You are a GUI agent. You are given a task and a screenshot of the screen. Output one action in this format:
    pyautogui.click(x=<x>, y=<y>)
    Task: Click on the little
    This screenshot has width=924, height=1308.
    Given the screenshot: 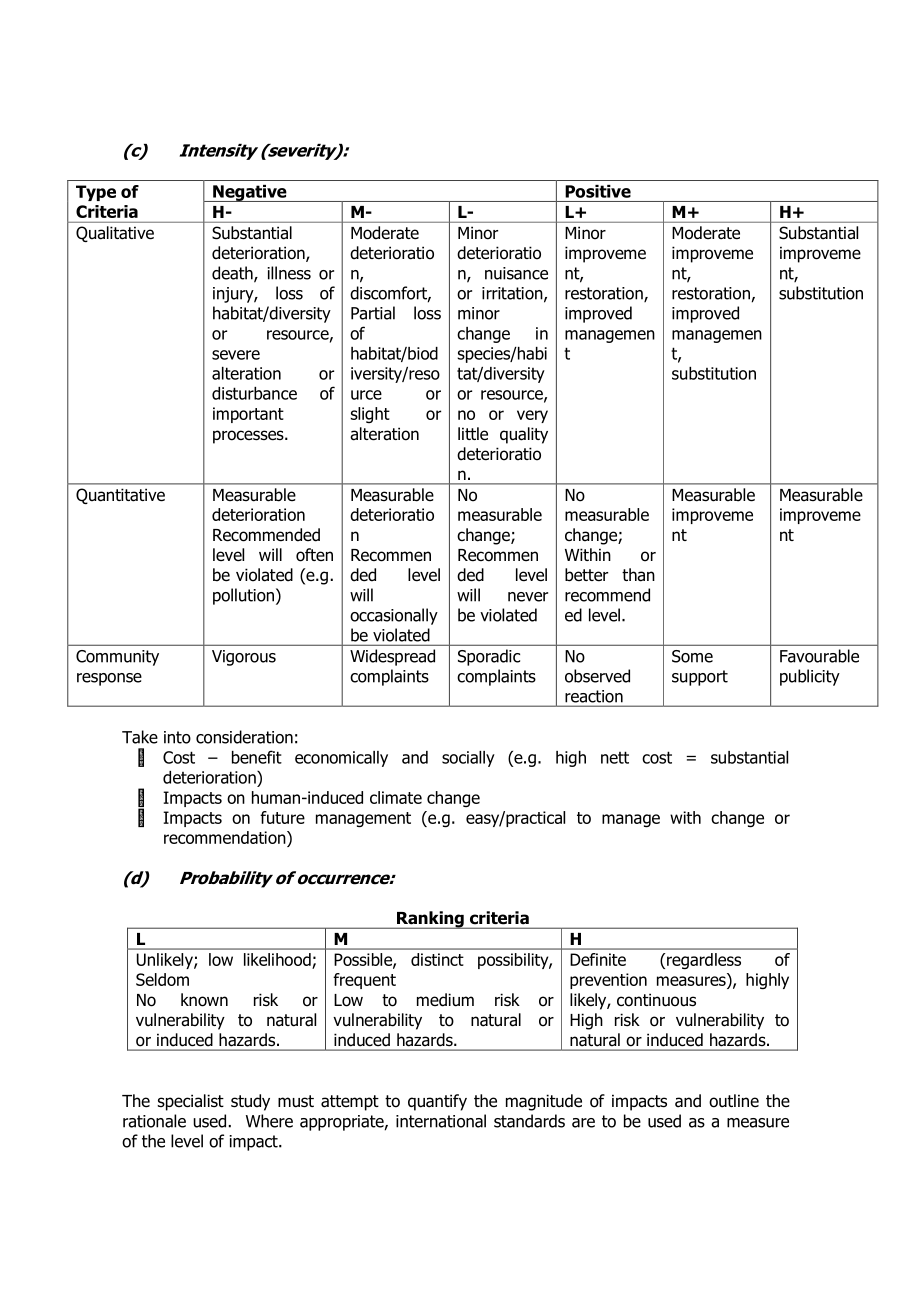 What is the action you would take?
    pyautogui.click(x=473, y=434)
